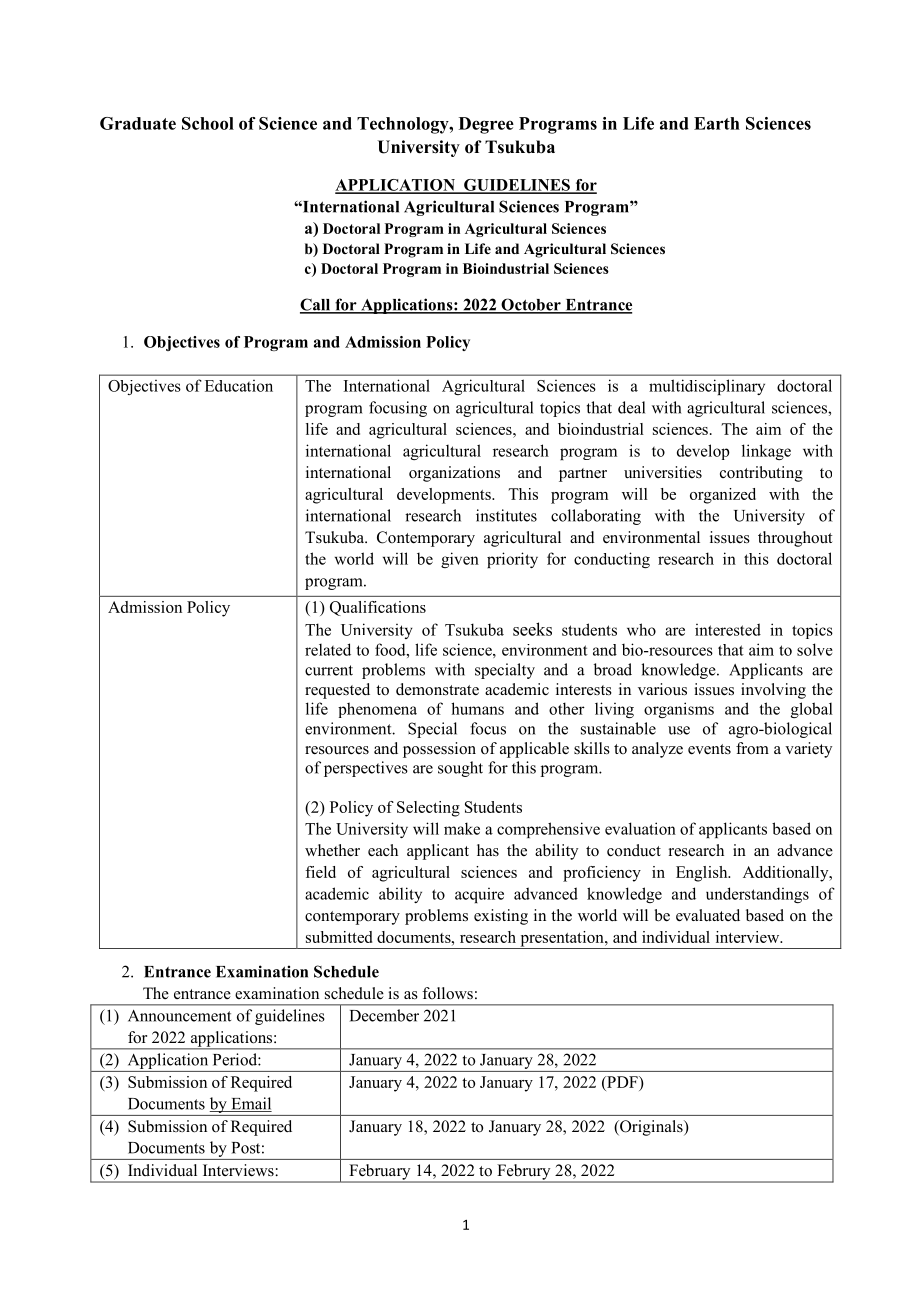 The image size is (924, 1308). I want to click on organizations, so click(454, 474).
